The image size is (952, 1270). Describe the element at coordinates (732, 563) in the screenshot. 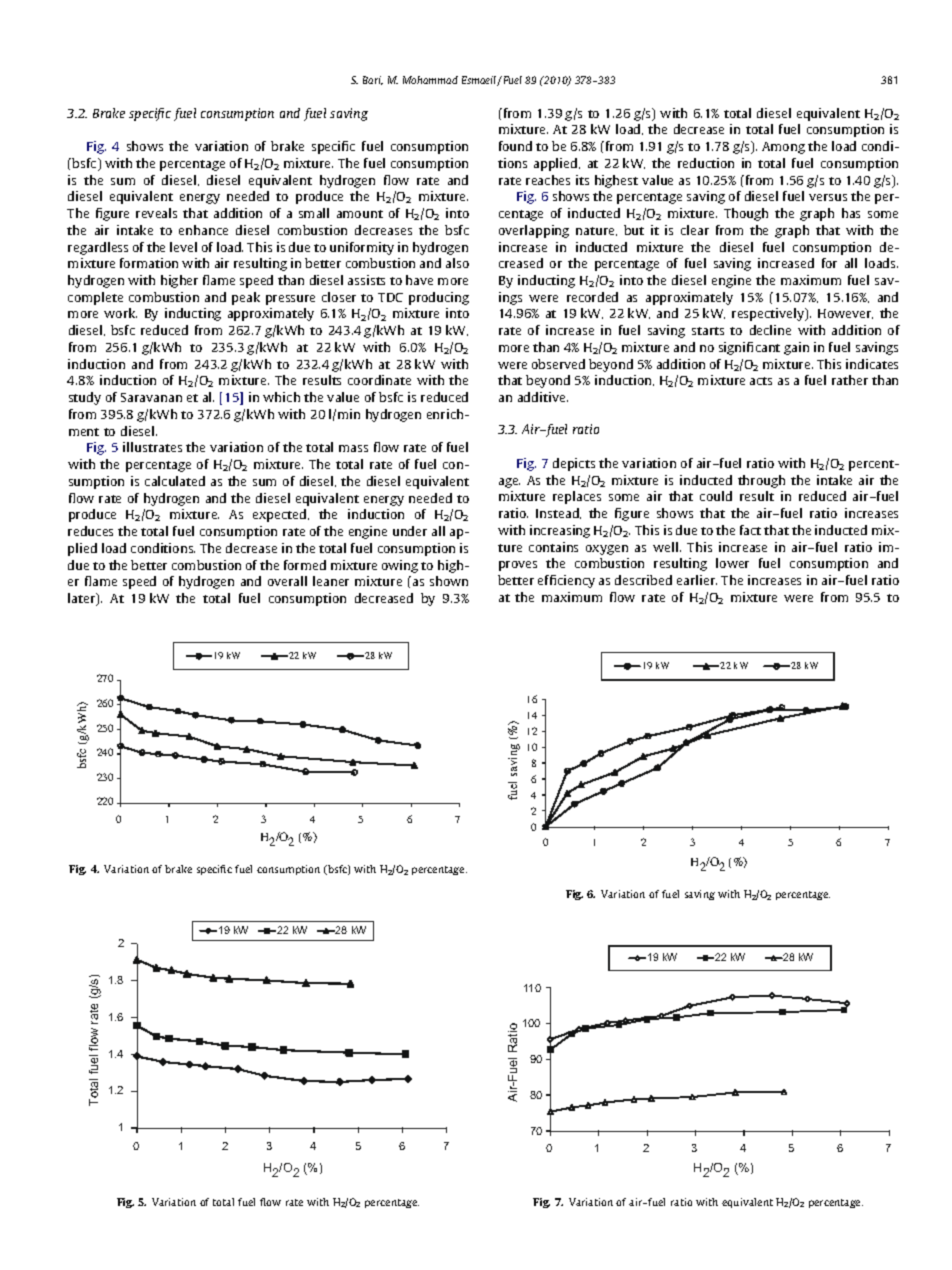

I see `lower` at that location.
